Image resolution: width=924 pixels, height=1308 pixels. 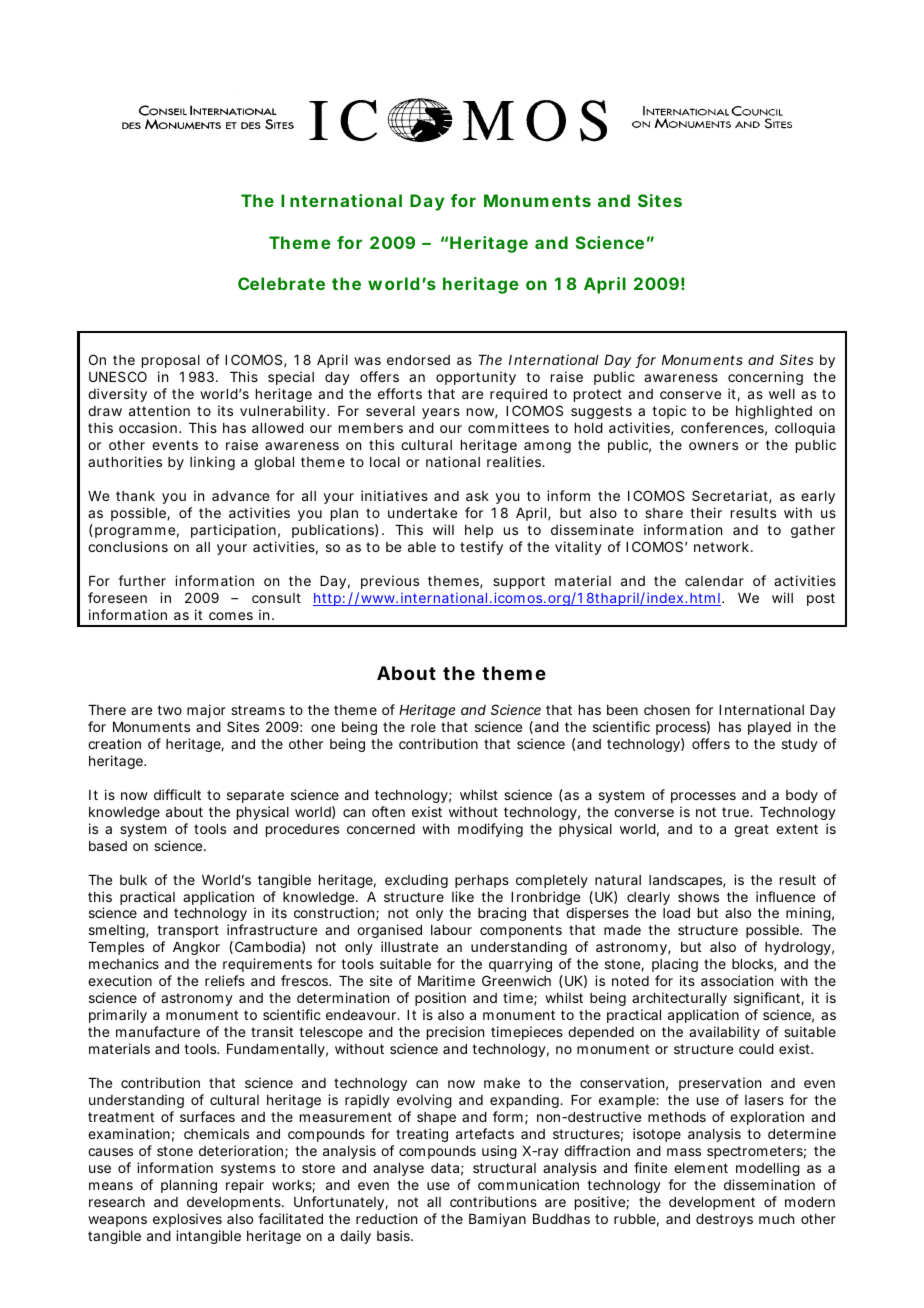 I want to click on separate, so click(x=255, y=796).
